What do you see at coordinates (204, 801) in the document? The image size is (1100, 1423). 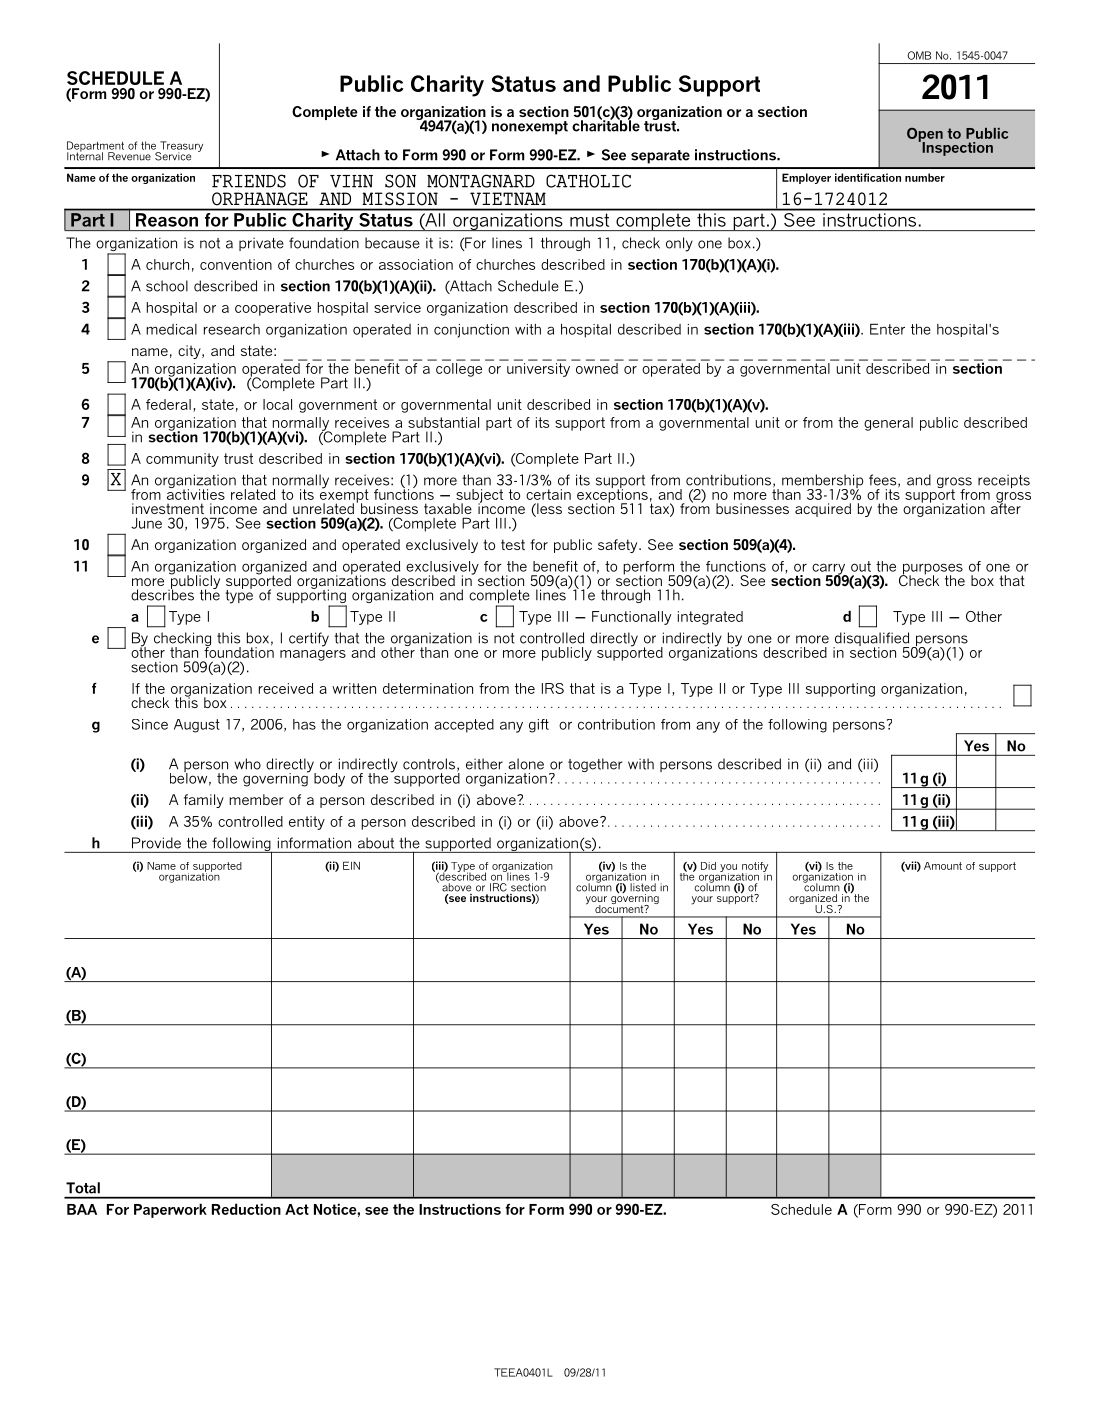 I see `family` at bounding box center [204, 801].
